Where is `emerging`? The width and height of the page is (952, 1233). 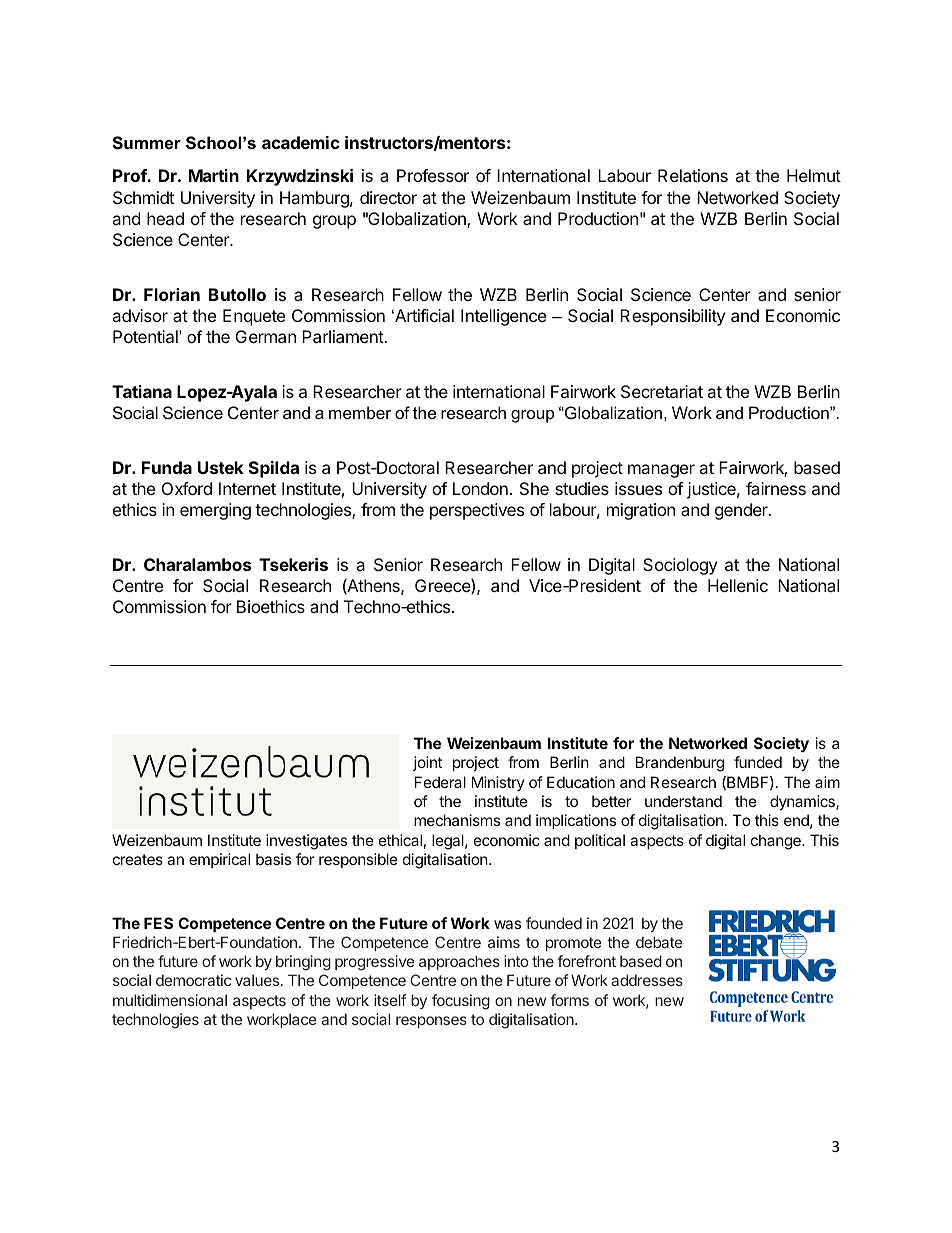
emerging is located at coordinates (215, 511).
